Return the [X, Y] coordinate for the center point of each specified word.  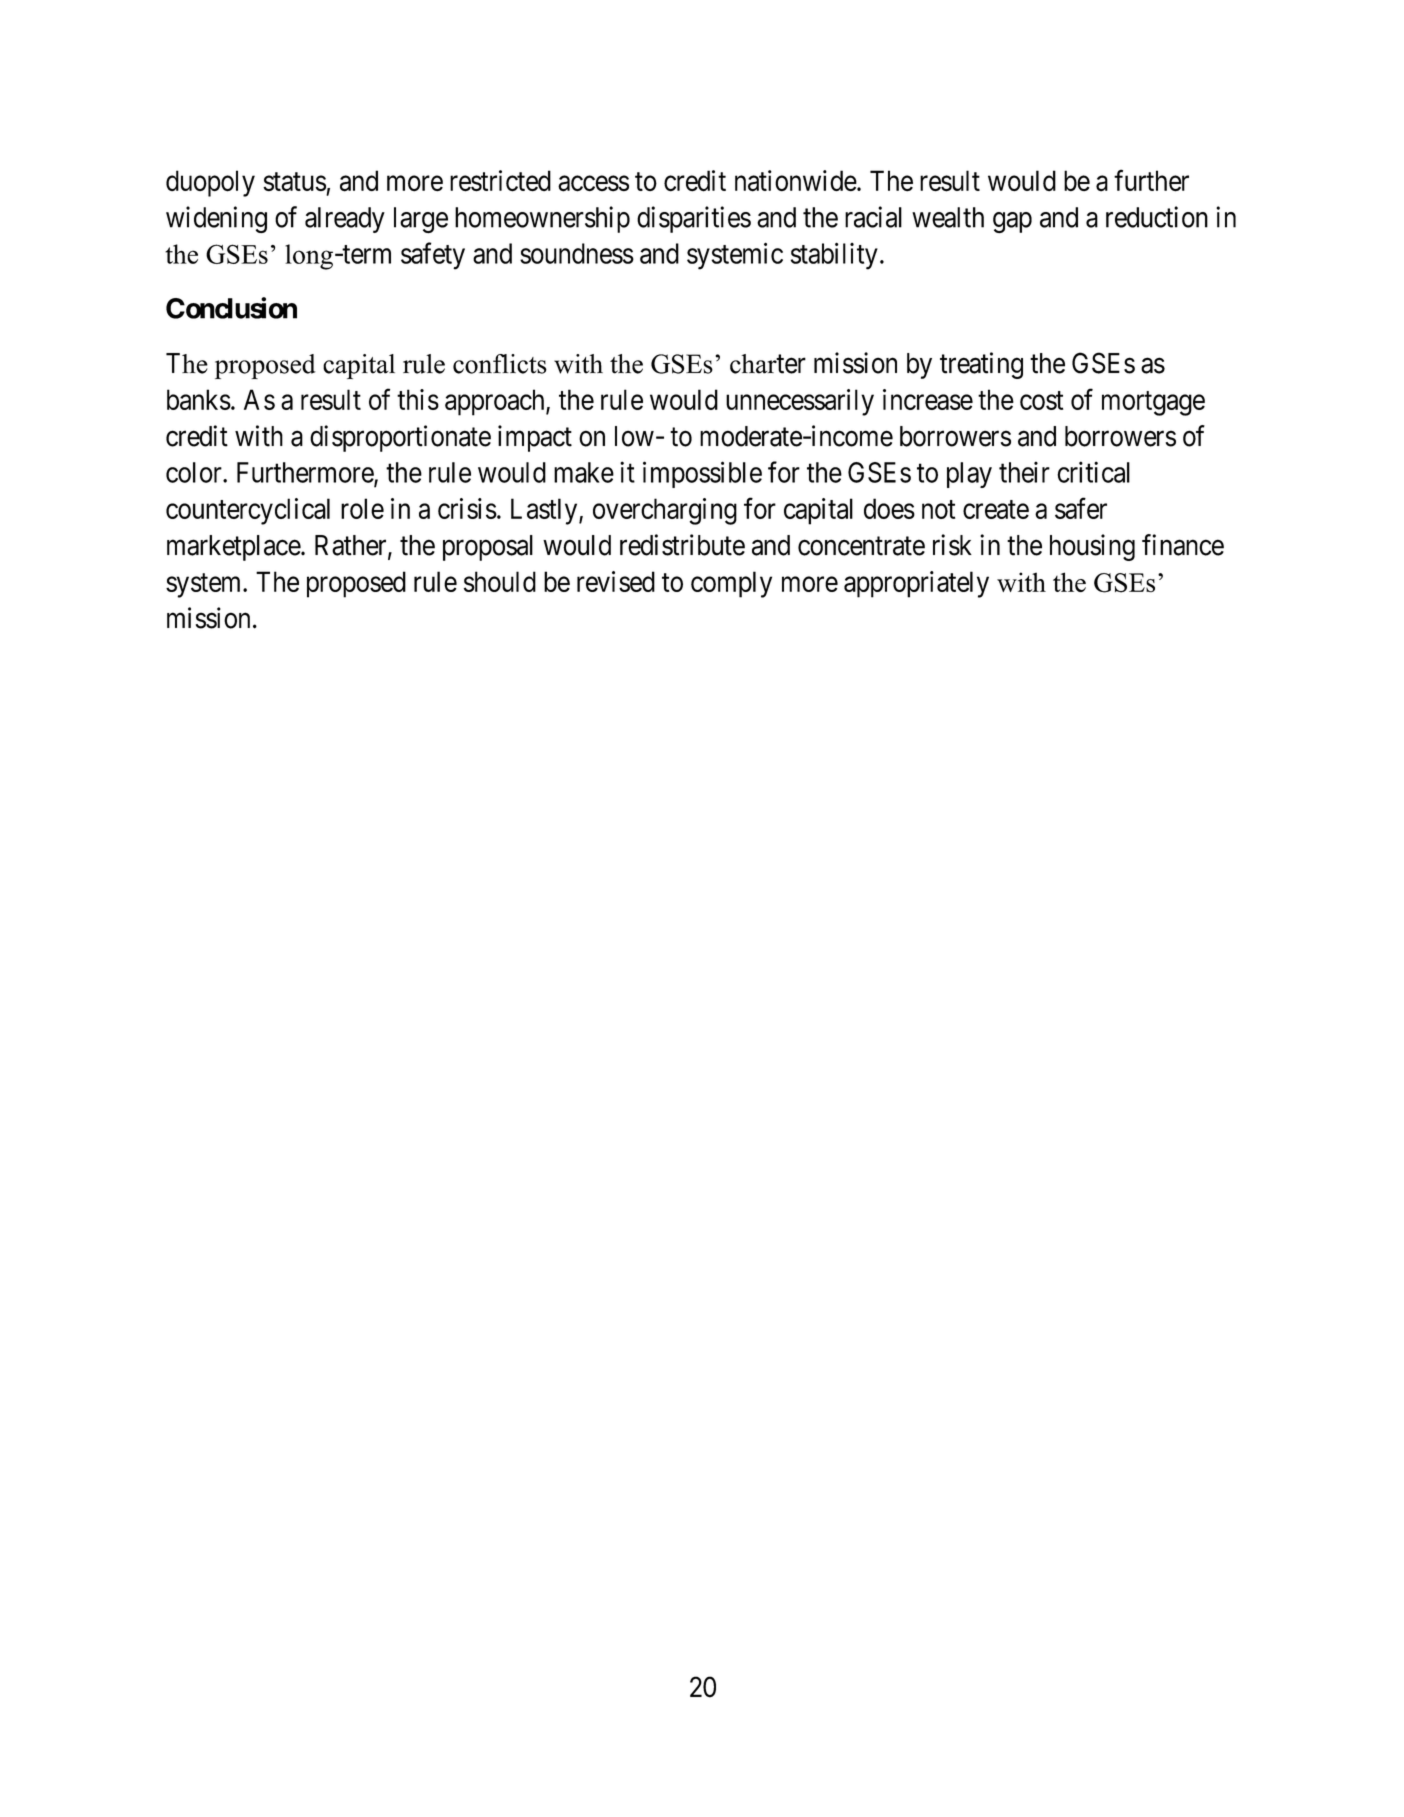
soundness [577, 253]
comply [731, 584]
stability [834, 256]
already [345, 220]
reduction [1157, 217]
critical [1093, 472]
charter [768, 364]
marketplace [234, 548]
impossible [702, 474]
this [418, 399]
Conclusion [231, 308]
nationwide [796, 181]
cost [1041, 400]
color [195, 472]
